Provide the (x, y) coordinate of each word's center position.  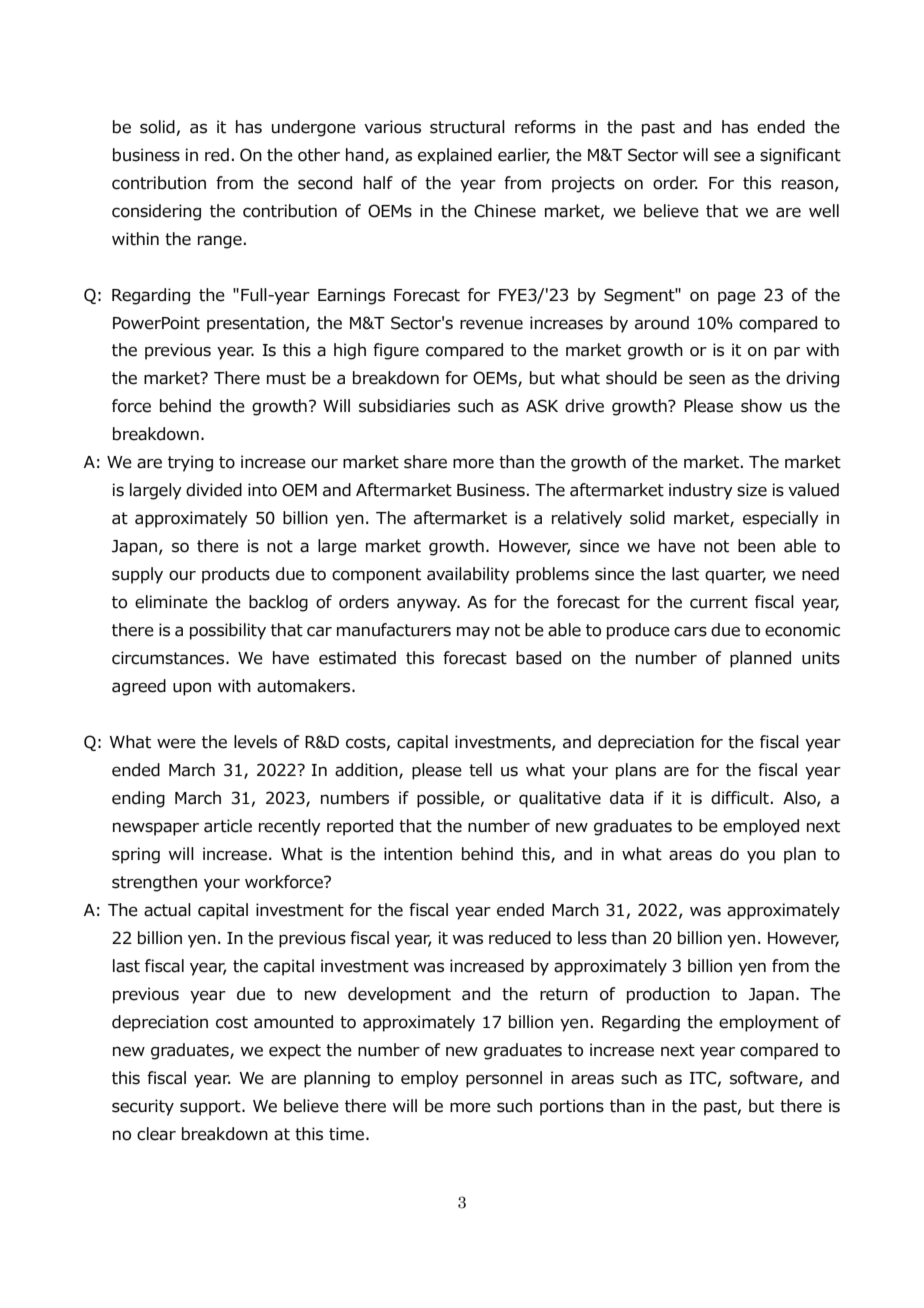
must (286, 378)
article (228, 826)
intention (418, 854)
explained (455, 156)
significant (800, 156)
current (719, 602)
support (211, 1108)
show (761, 406)
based (538, 658)
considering (156, 212)
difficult (740, 798)
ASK (542, 406)
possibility (228, 631)
